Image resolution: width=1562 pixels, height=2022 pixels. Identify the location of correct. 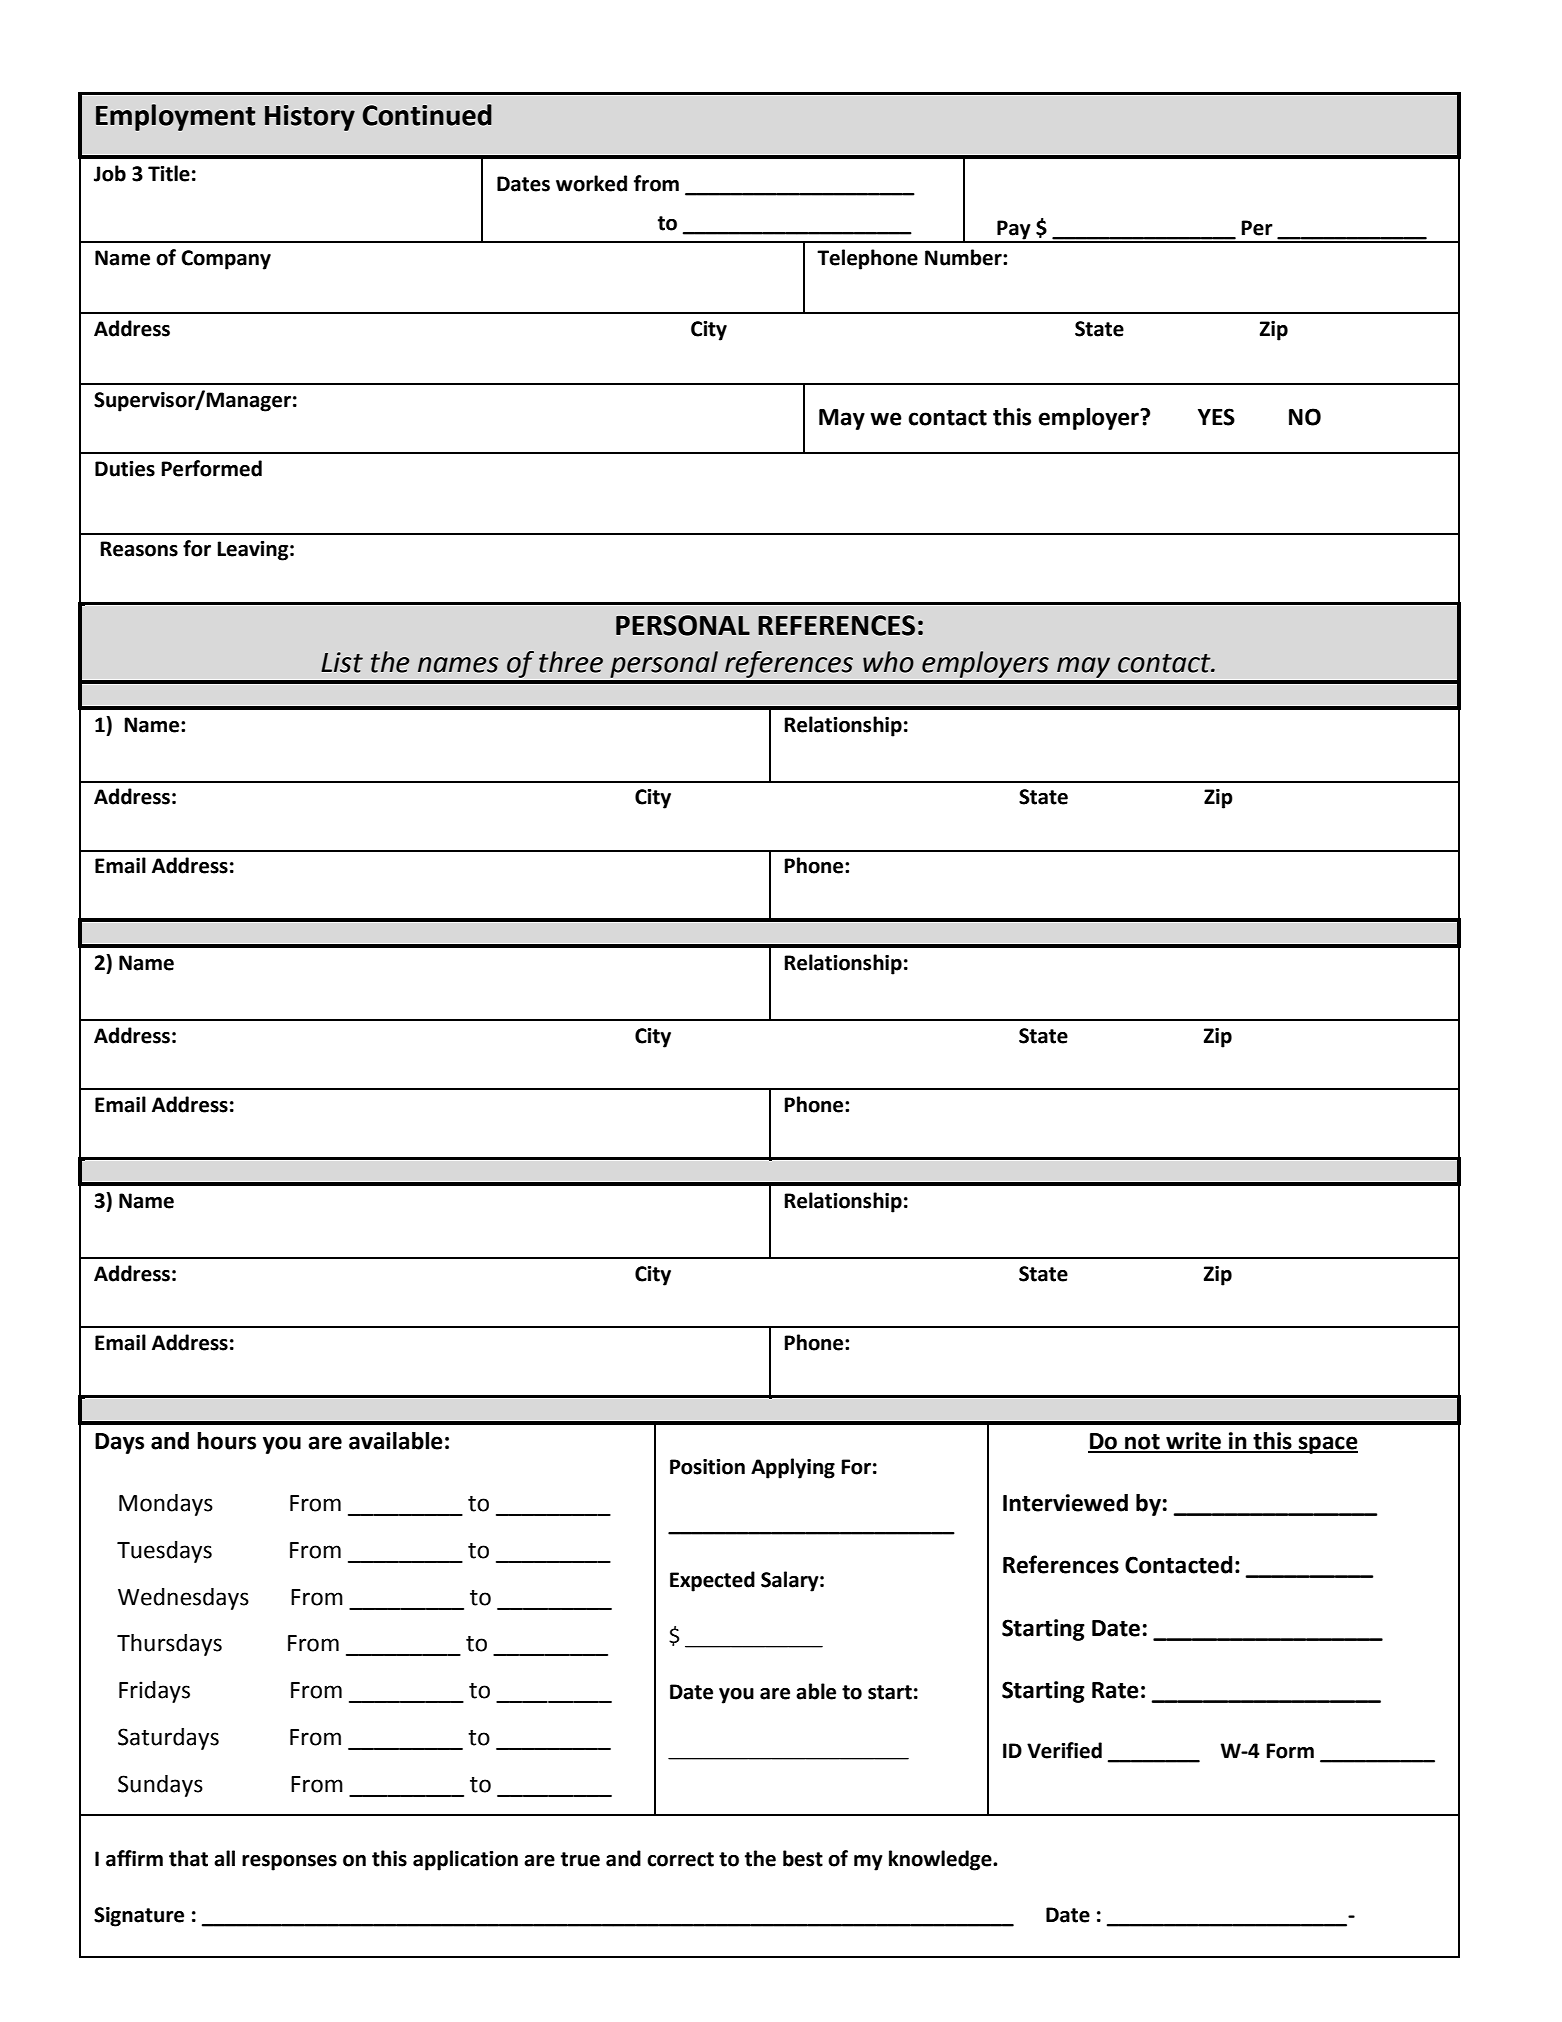
(680, 1859).
